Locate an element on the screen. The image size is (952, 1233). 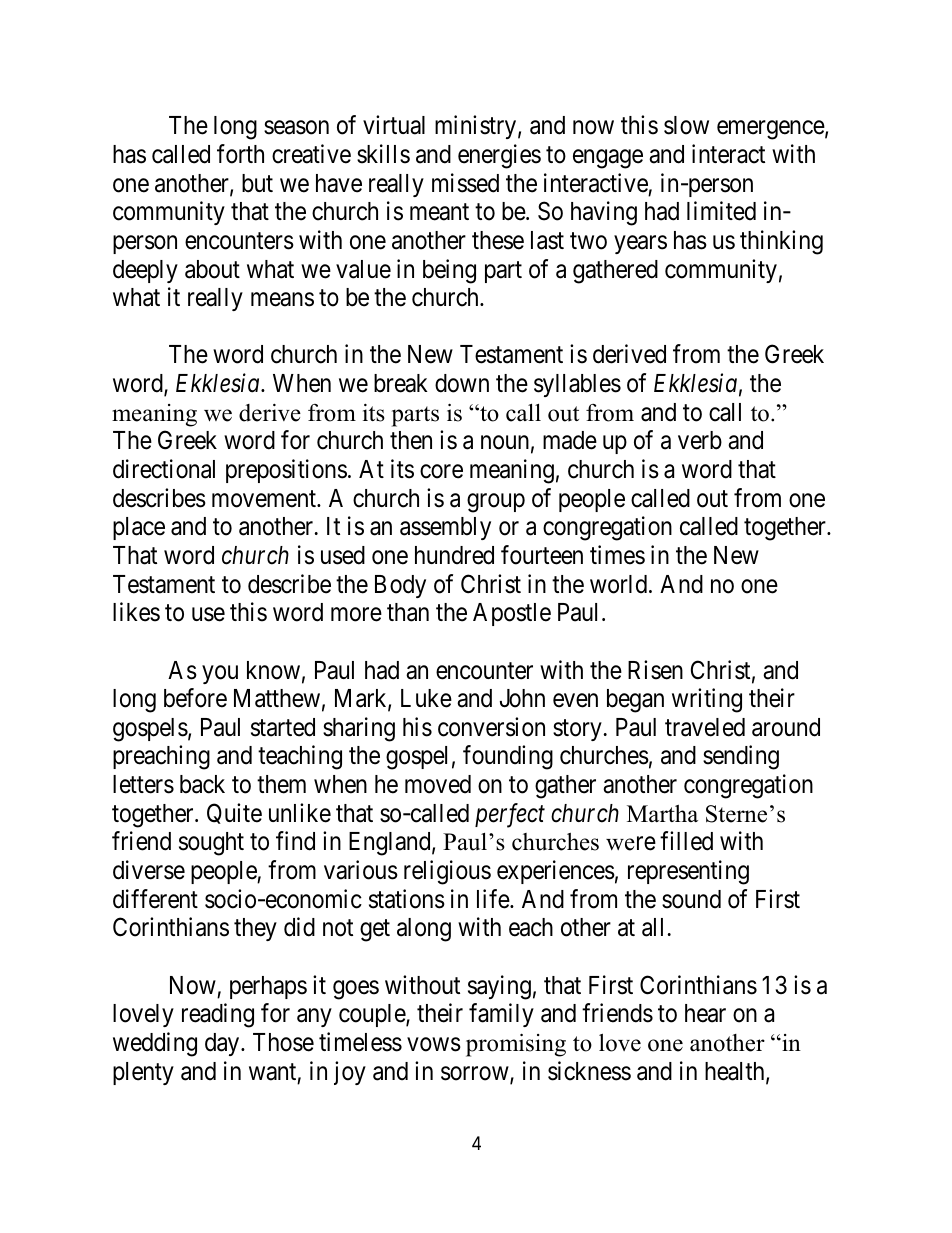
you is located at coordinates (220, 674).
